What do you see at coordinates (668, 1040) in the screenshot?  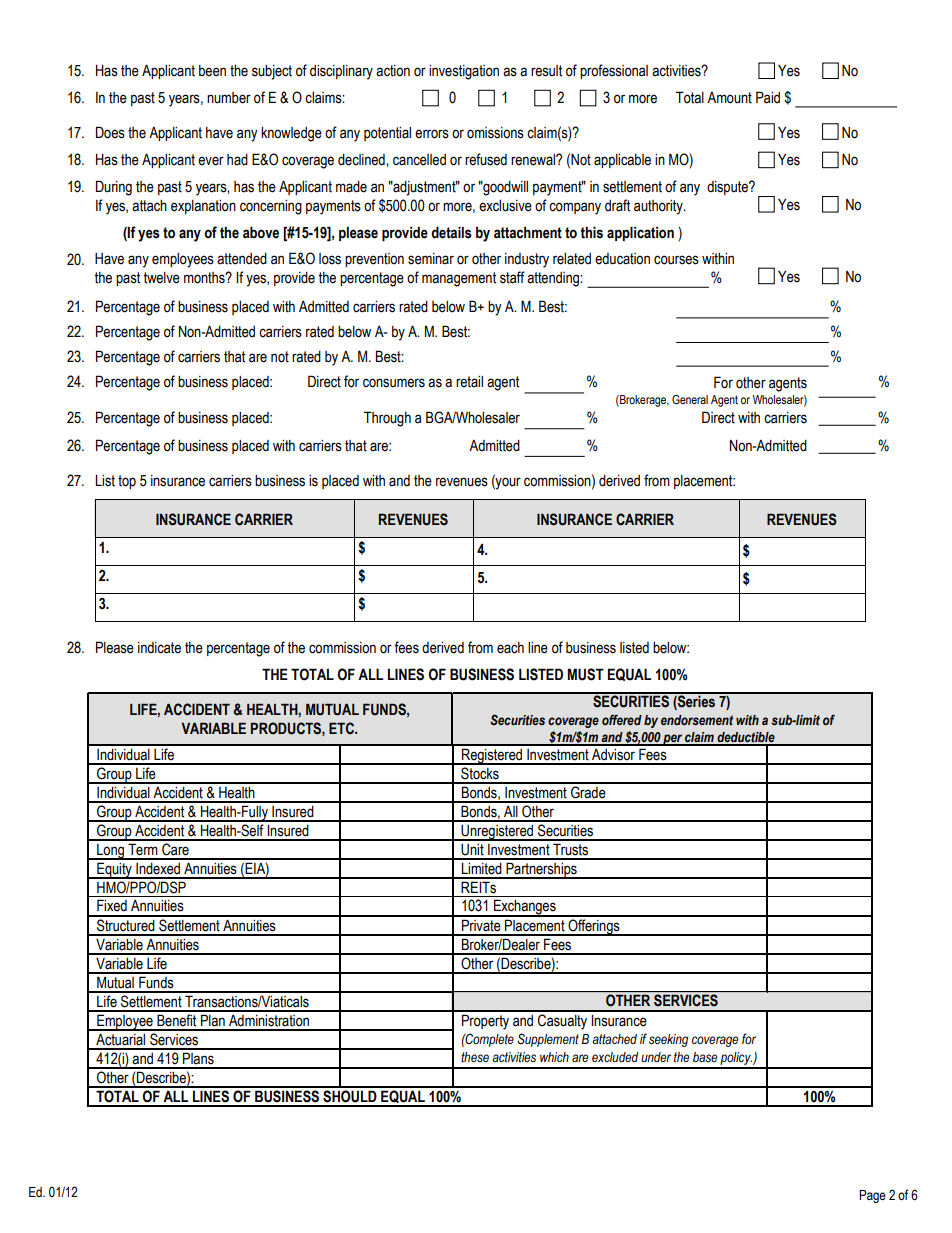 I see `seeking` at bounding box center [668, 1040].
